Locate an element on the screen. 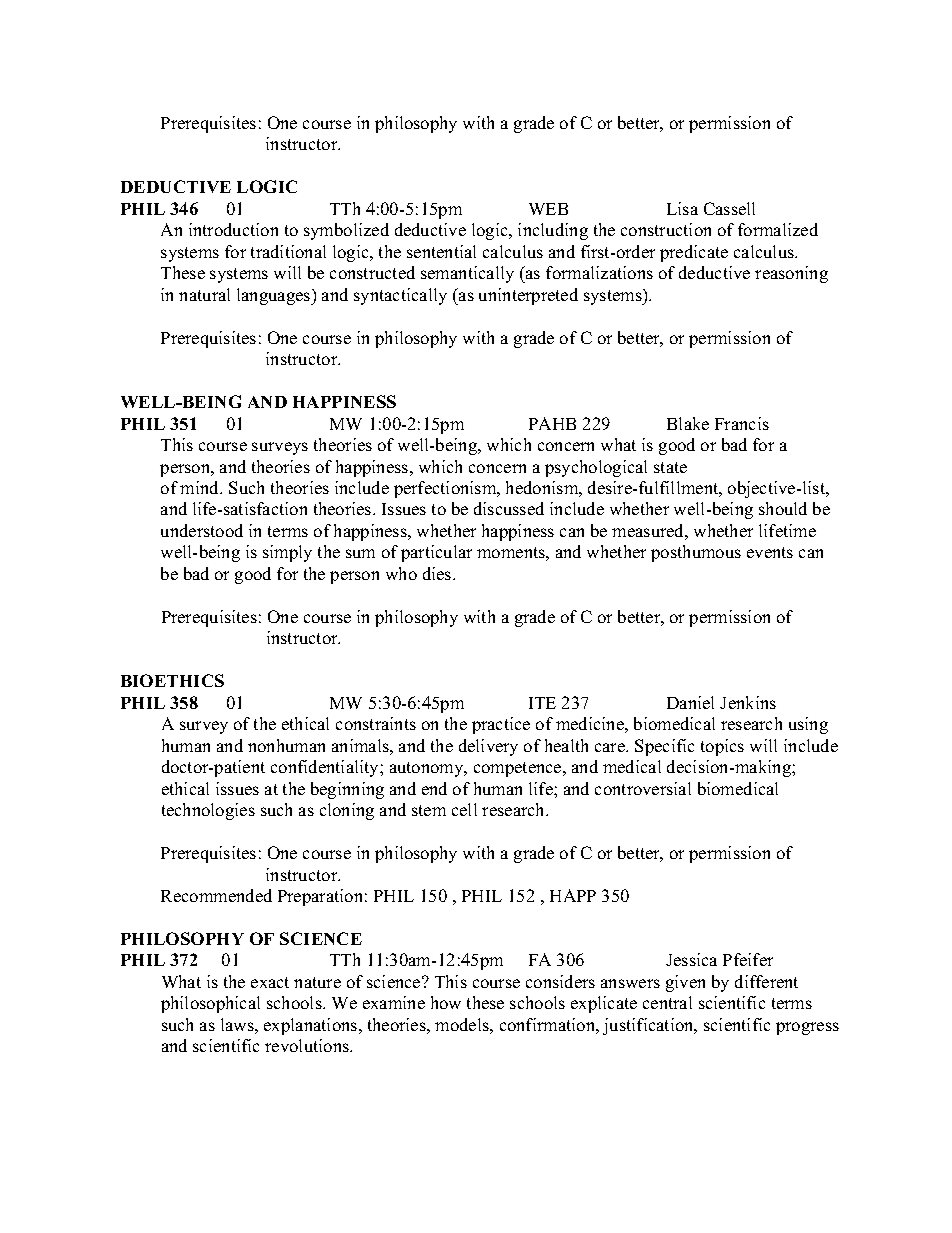 The image size is (952, 1233). formalized is located at coordinates (778, 229).
